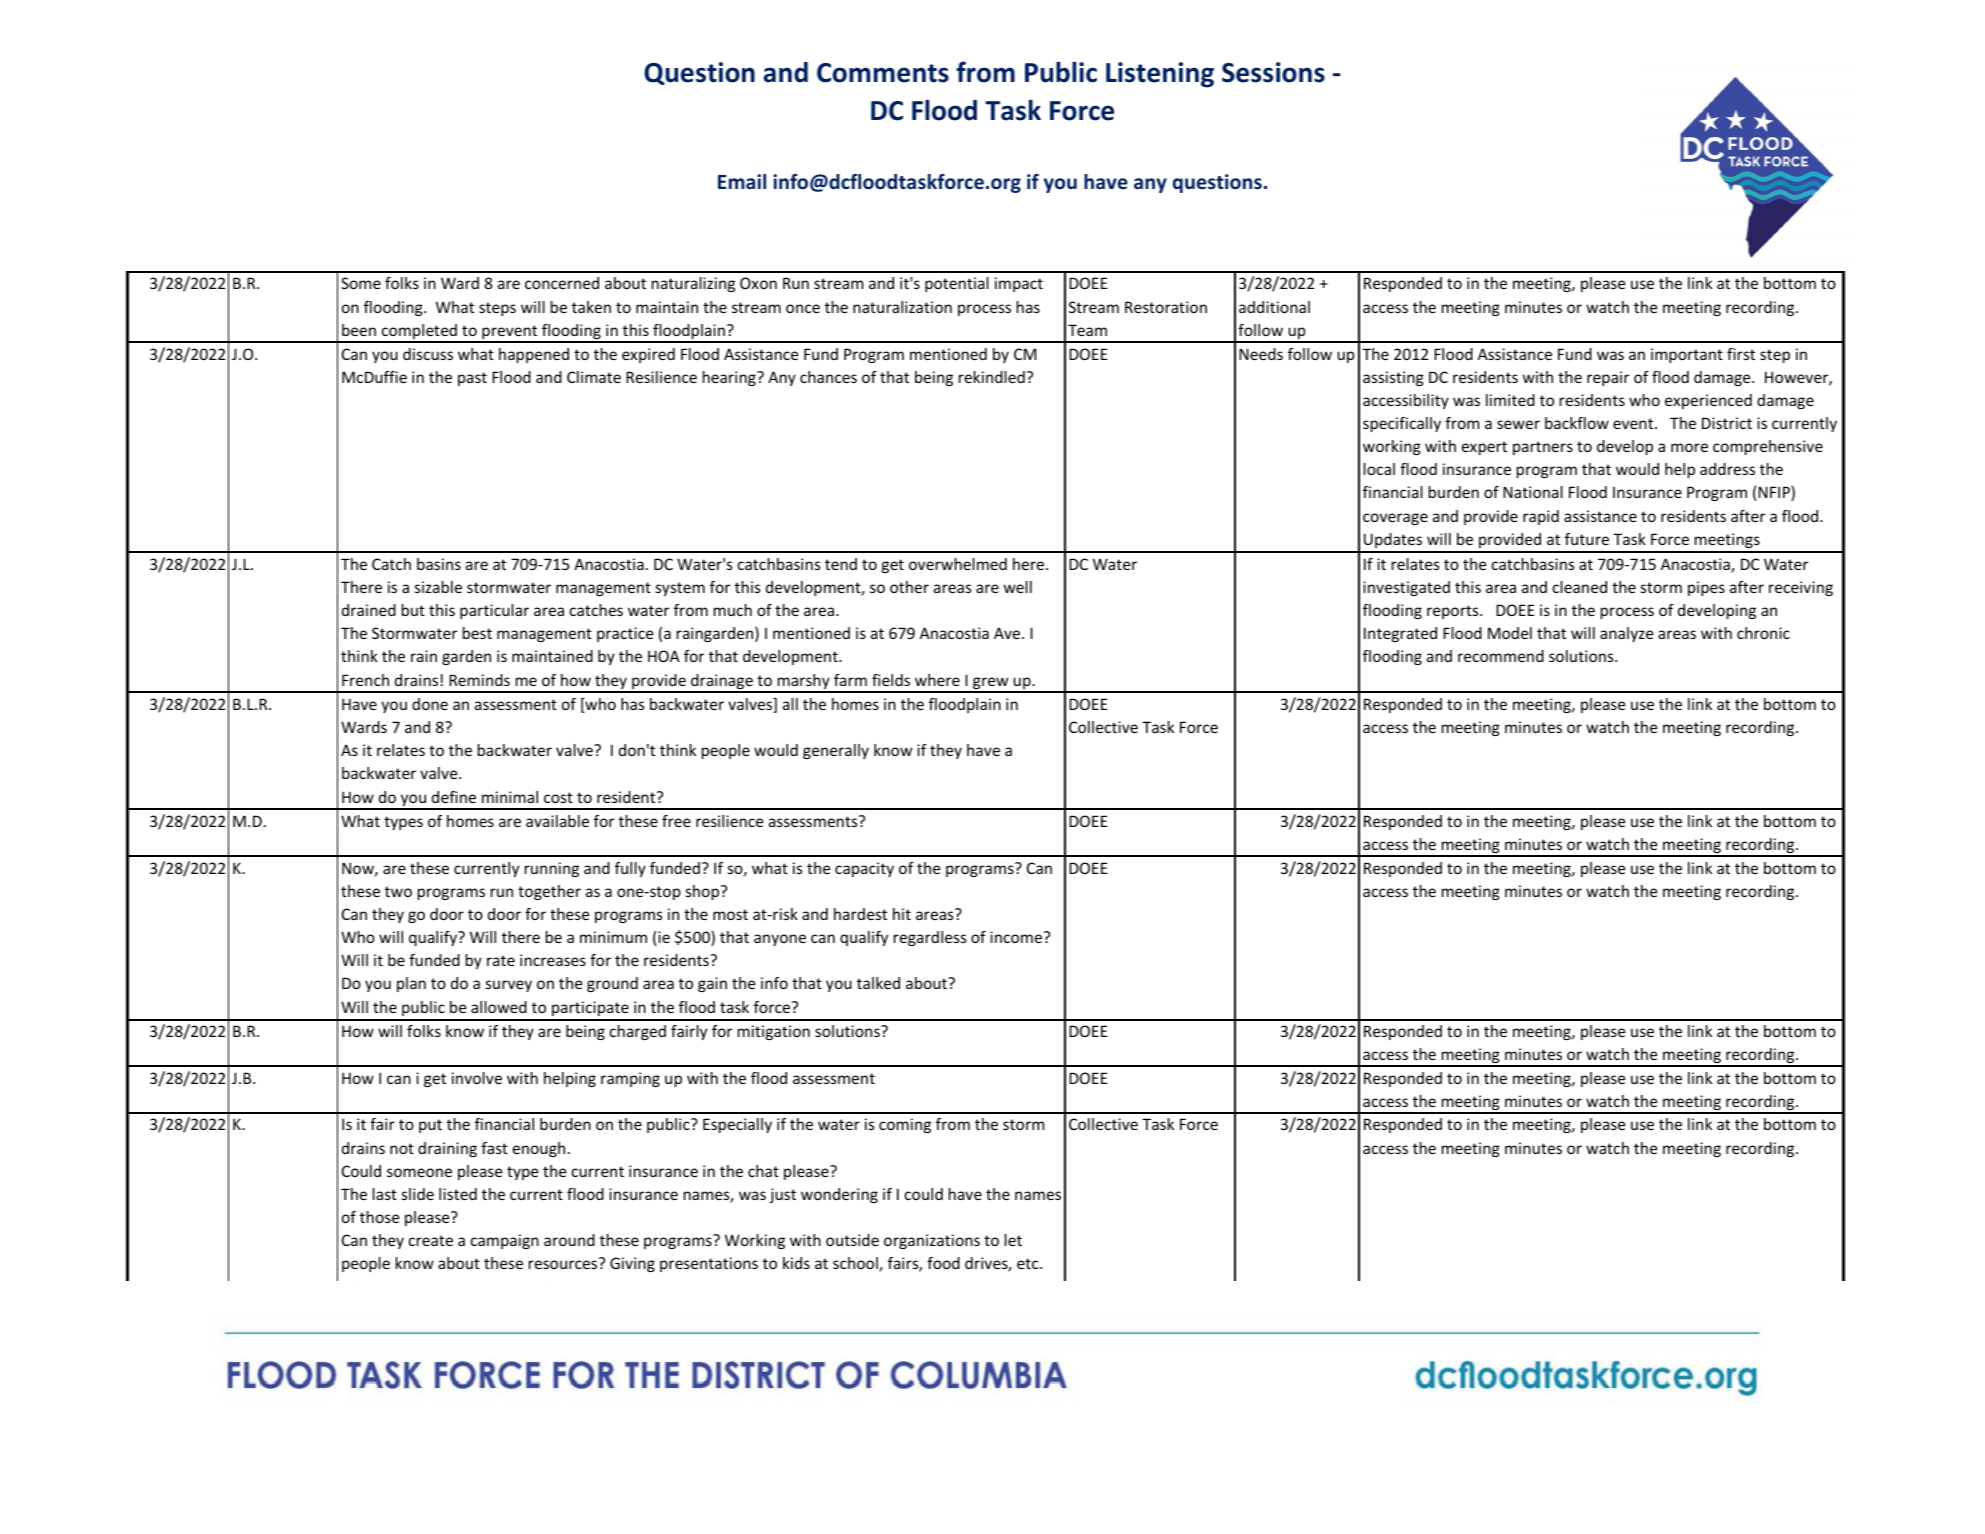  Describe the element at coordinates (505, 1241) in the screenshot. I see `campaign` at that location.
